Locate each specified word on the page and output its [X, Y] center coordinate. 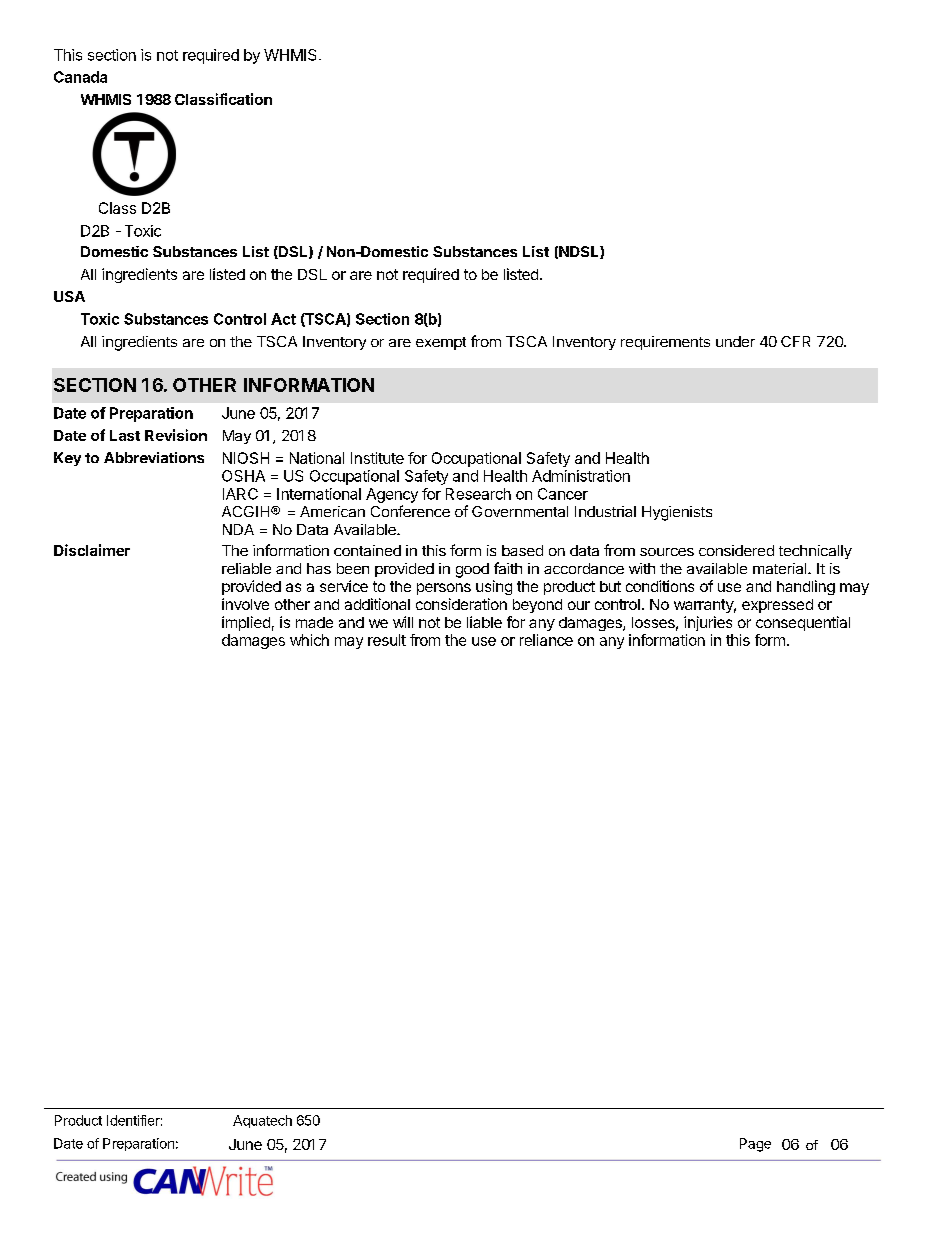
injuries [708, 623]
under [735, 341]
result [387, 640]
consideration [461, 604]
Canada [80, 77]
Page [755, 1145]
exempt [441, 343]
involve [245, 604]
